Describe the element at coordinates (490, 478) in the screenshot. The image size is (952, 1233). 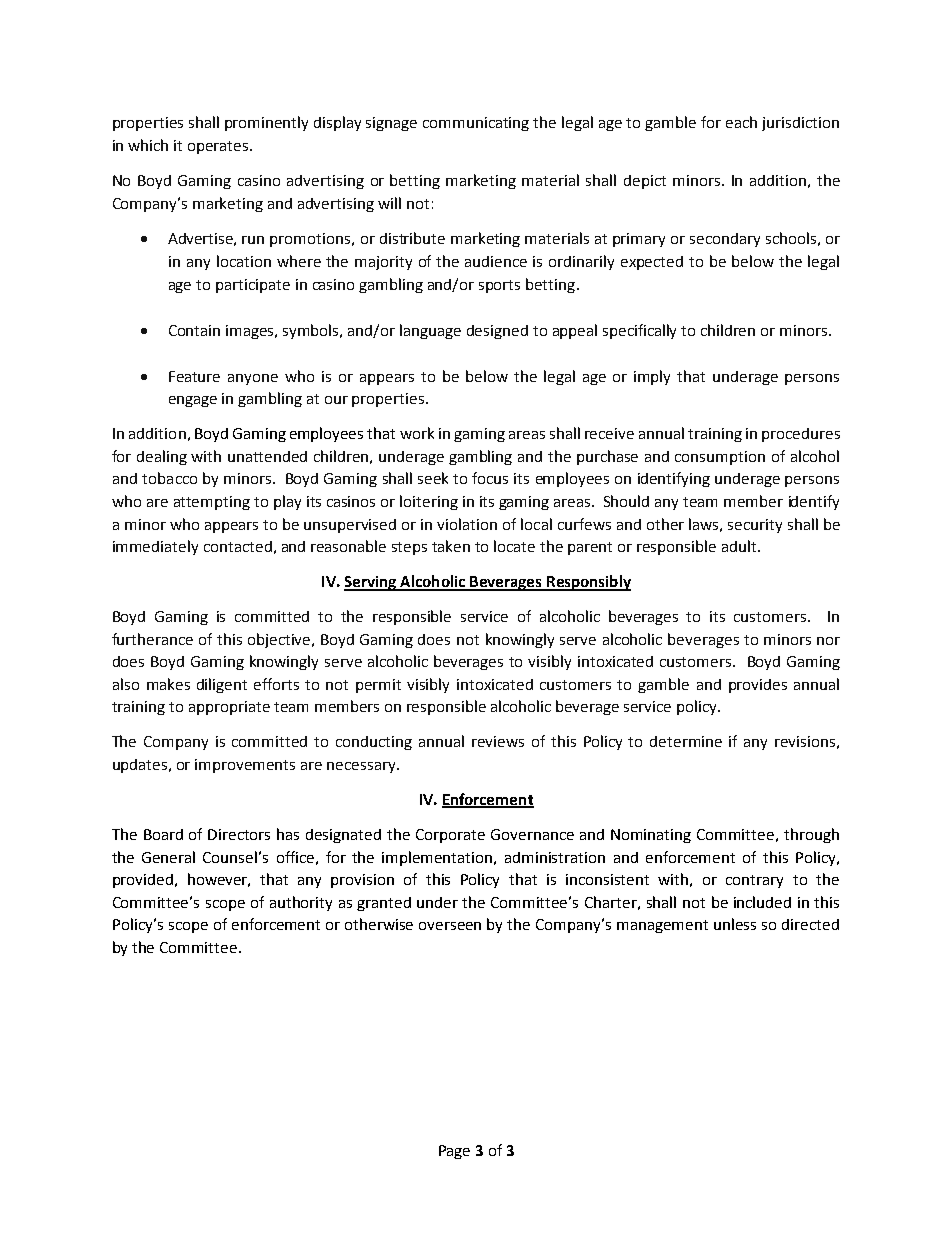
I see `focus` at that location.
